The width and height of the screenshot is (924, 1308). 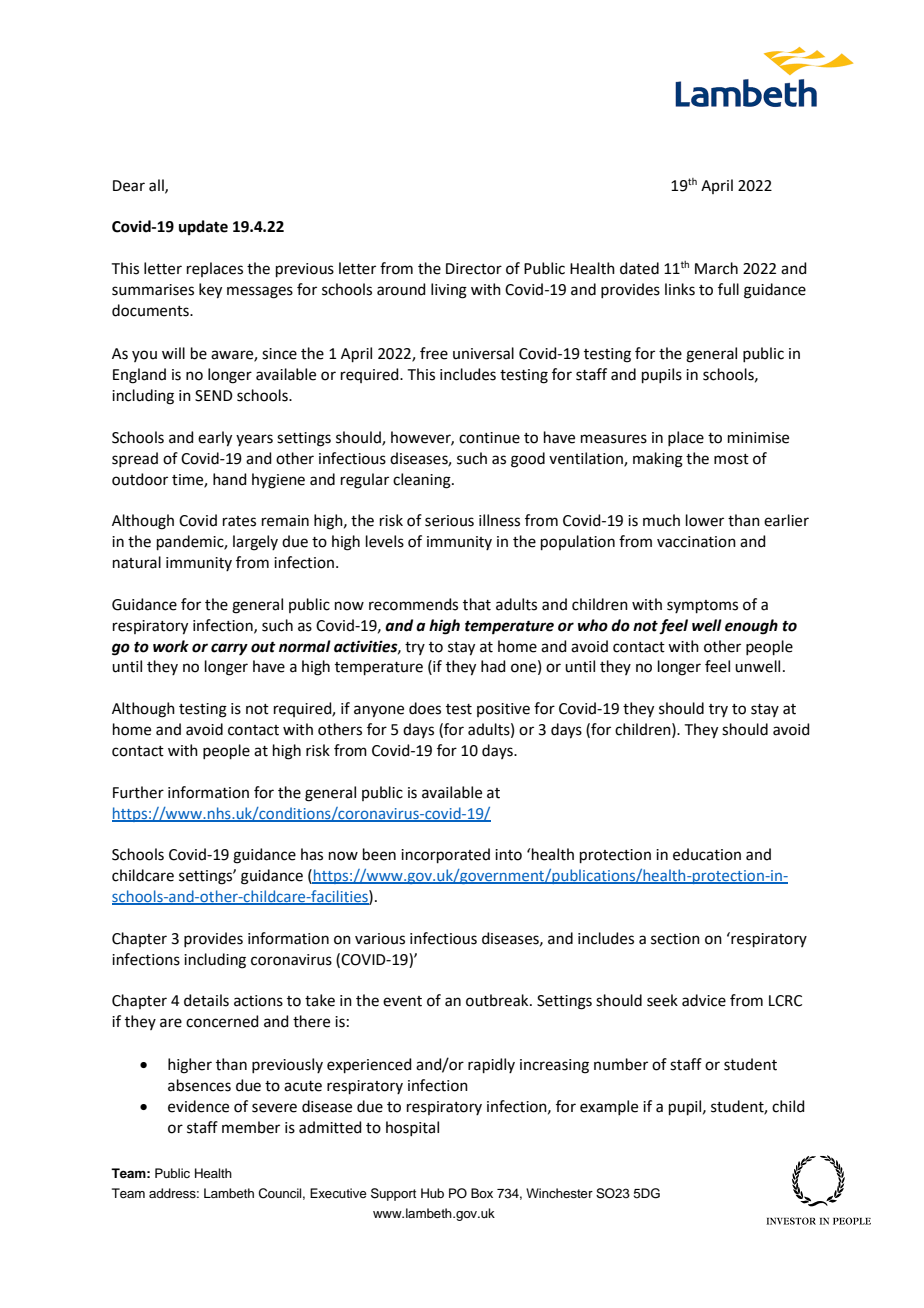 I want to click on March, so click(x=716, y=268).
